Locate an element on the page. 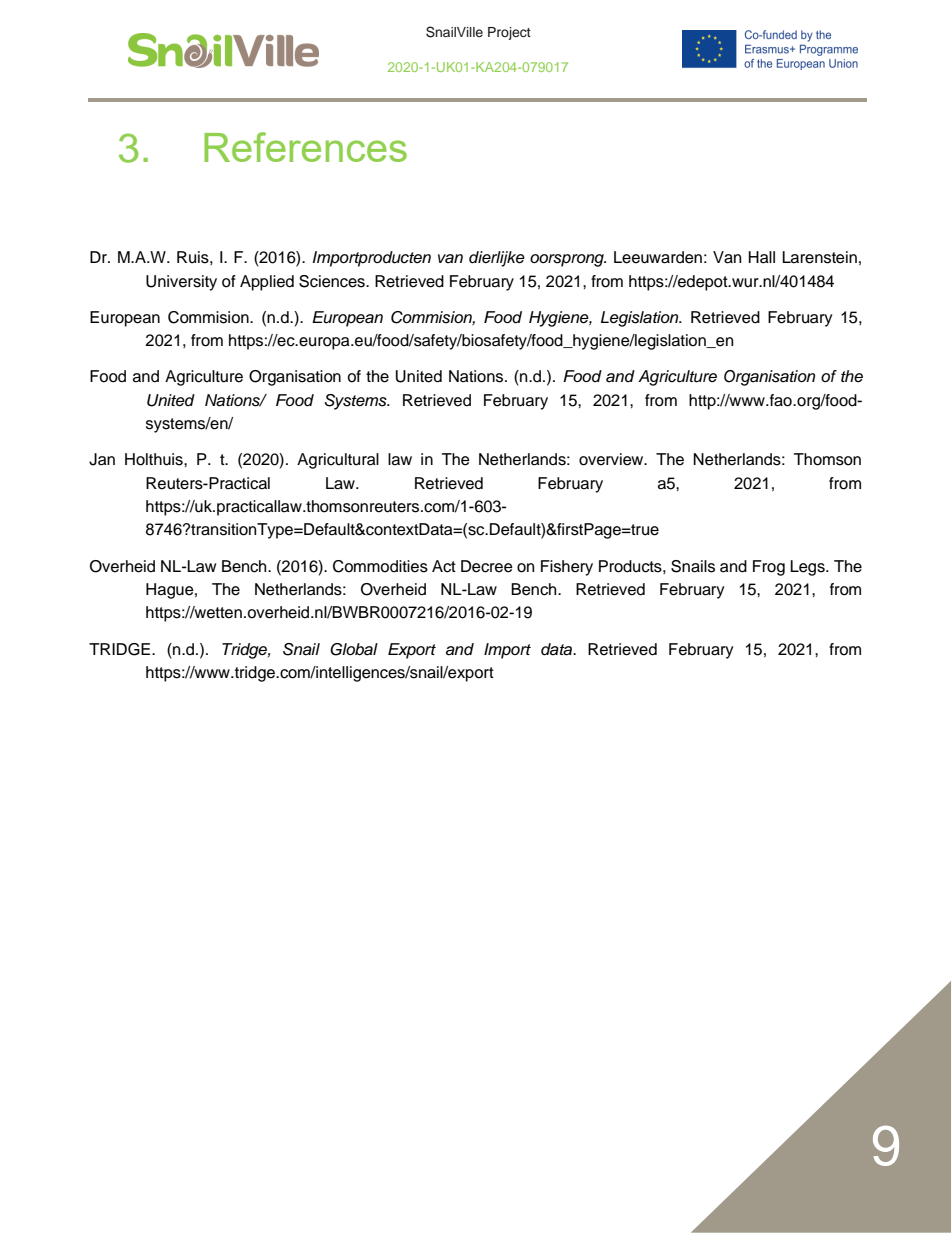  Agricultural is located at coordinates (338, 461).
